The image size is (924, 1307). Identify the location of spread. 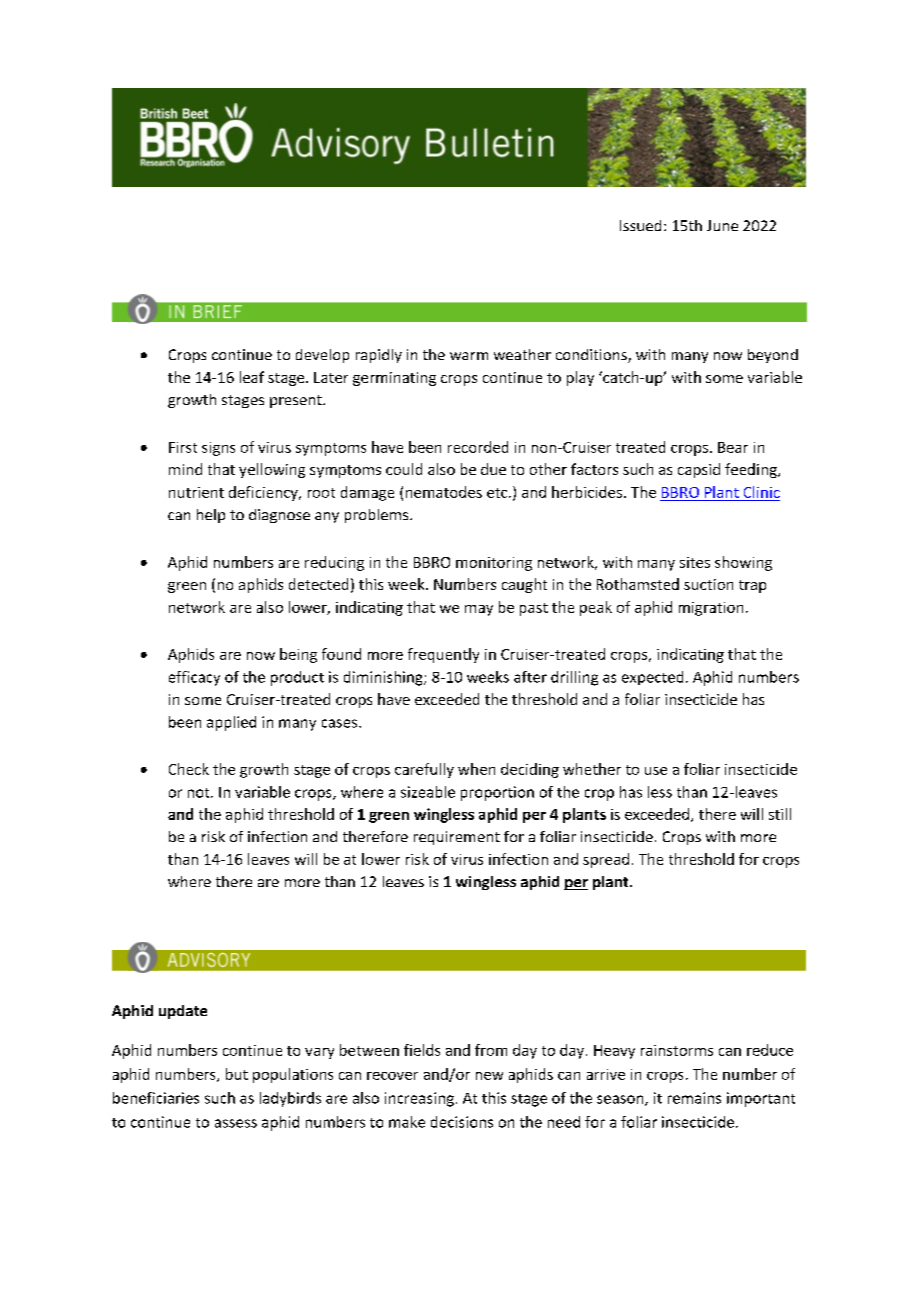
(606, 860).
